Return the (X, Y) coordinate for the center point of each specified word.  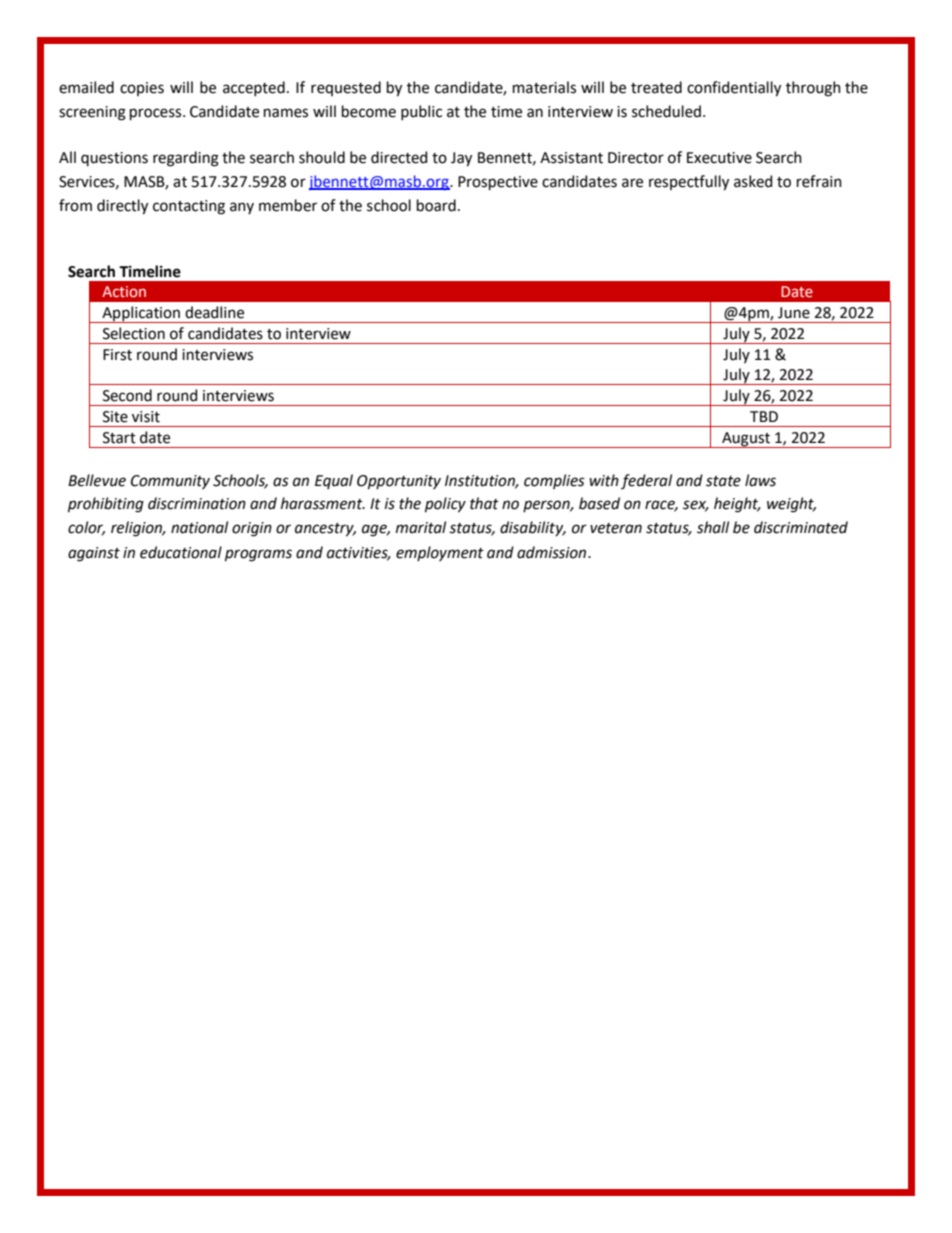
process (157, 114)
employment (440, 553)
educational (181, 552)
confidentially (734, 89)
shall (713, 527)
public (421, 112)
